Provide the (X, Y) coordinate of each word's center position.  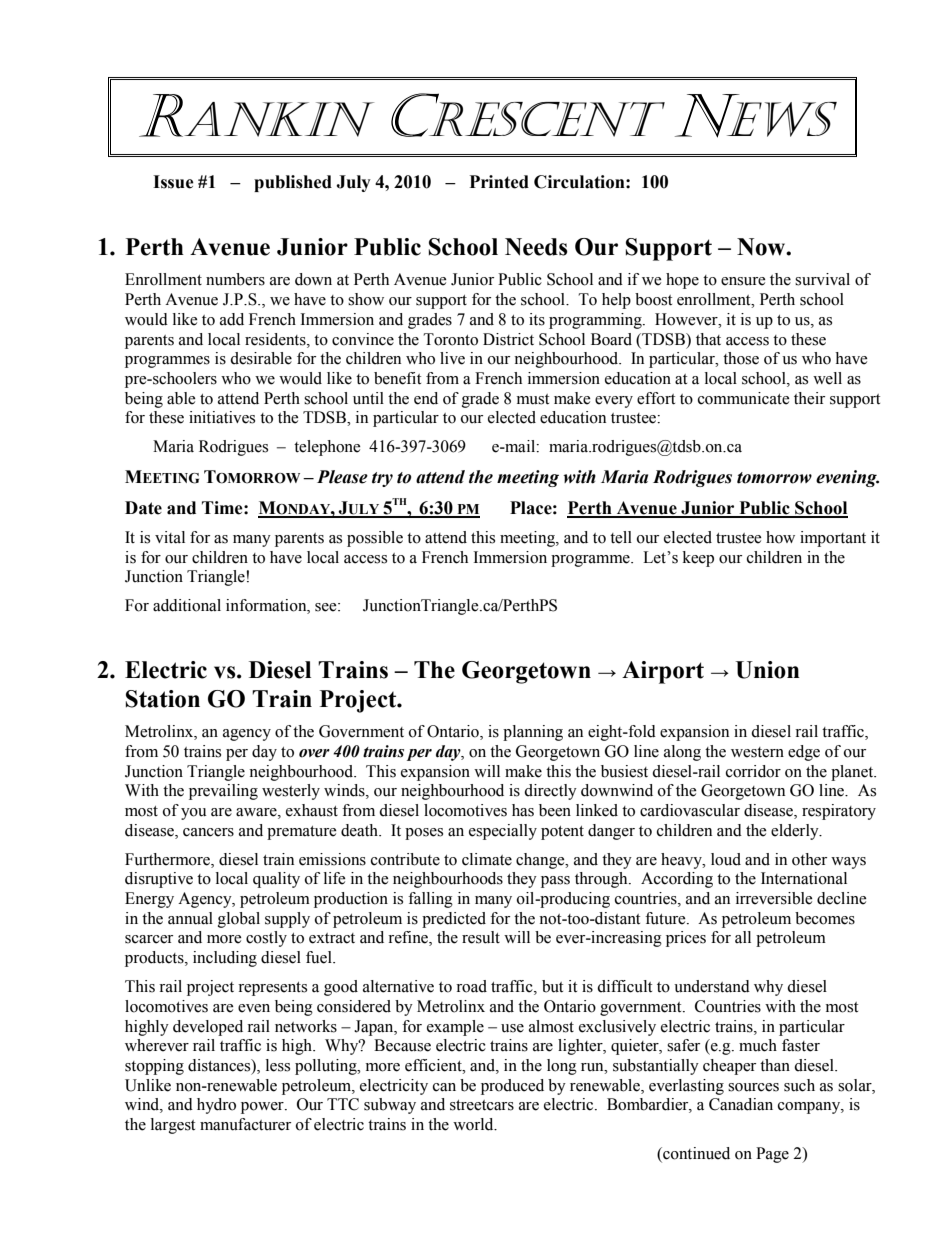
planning (533, 733)
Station (163, 699)
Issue (173, 182)
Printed (499, 182)
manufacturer (245, 1124)
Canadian (741, 1104)
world (474, 1124)
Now (762, 247)
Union (768, 670)
